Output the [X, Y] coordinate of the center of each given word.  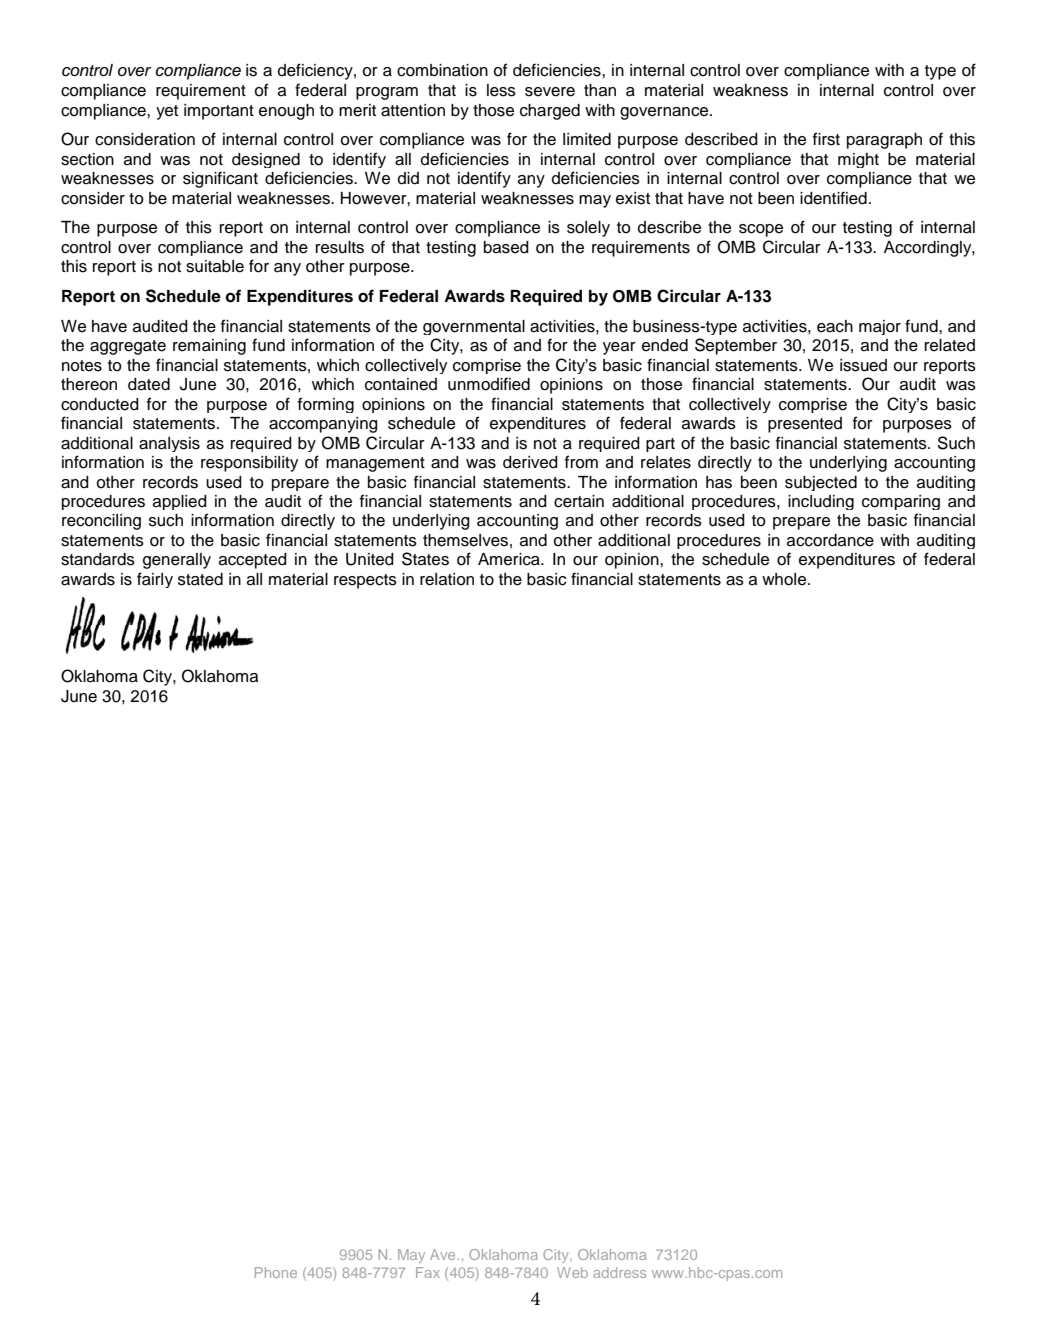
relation [447, 579]
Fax [428, 1272]
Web [572, 1272]
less [501, 90]
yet [167, 112]
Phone [276, 1272]
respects [365, 581]
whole [785, 579]
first [826, 139]
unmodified [489, 384]
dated [149, 384]
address [619, 1272]
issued [863, 365]
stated [200, 579]
